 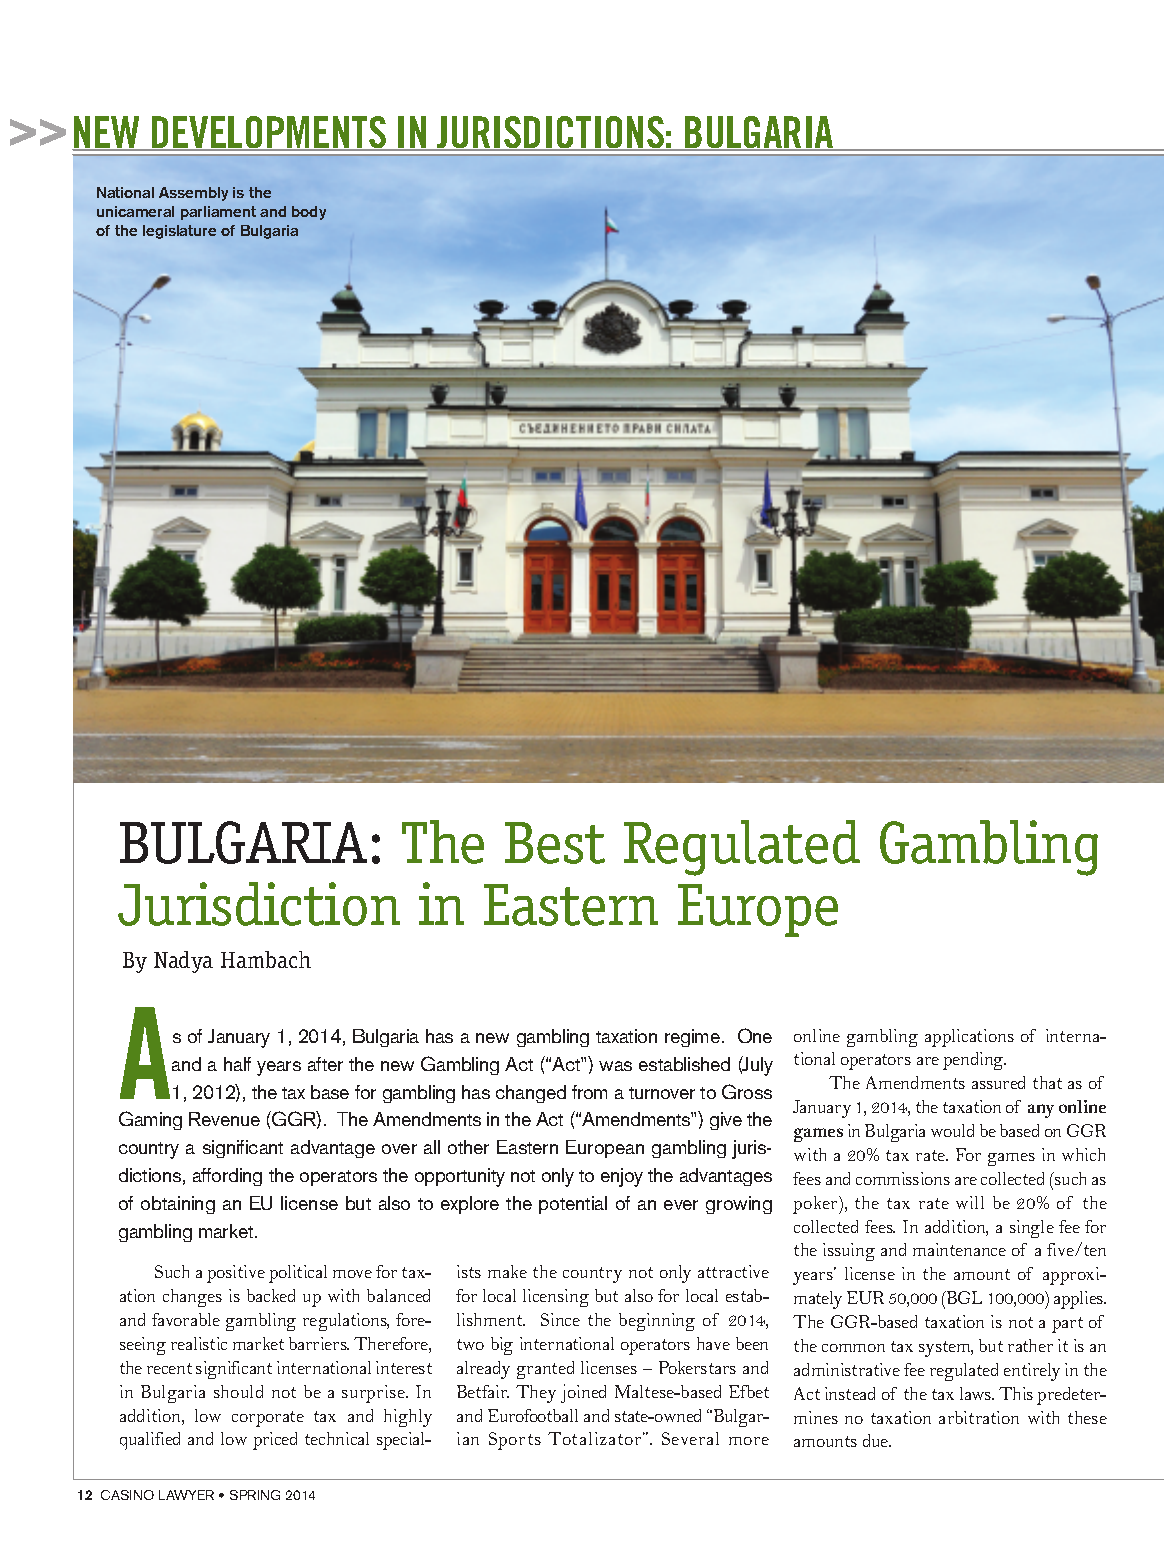 I want to click on half, so click(x=237, y=1064).
